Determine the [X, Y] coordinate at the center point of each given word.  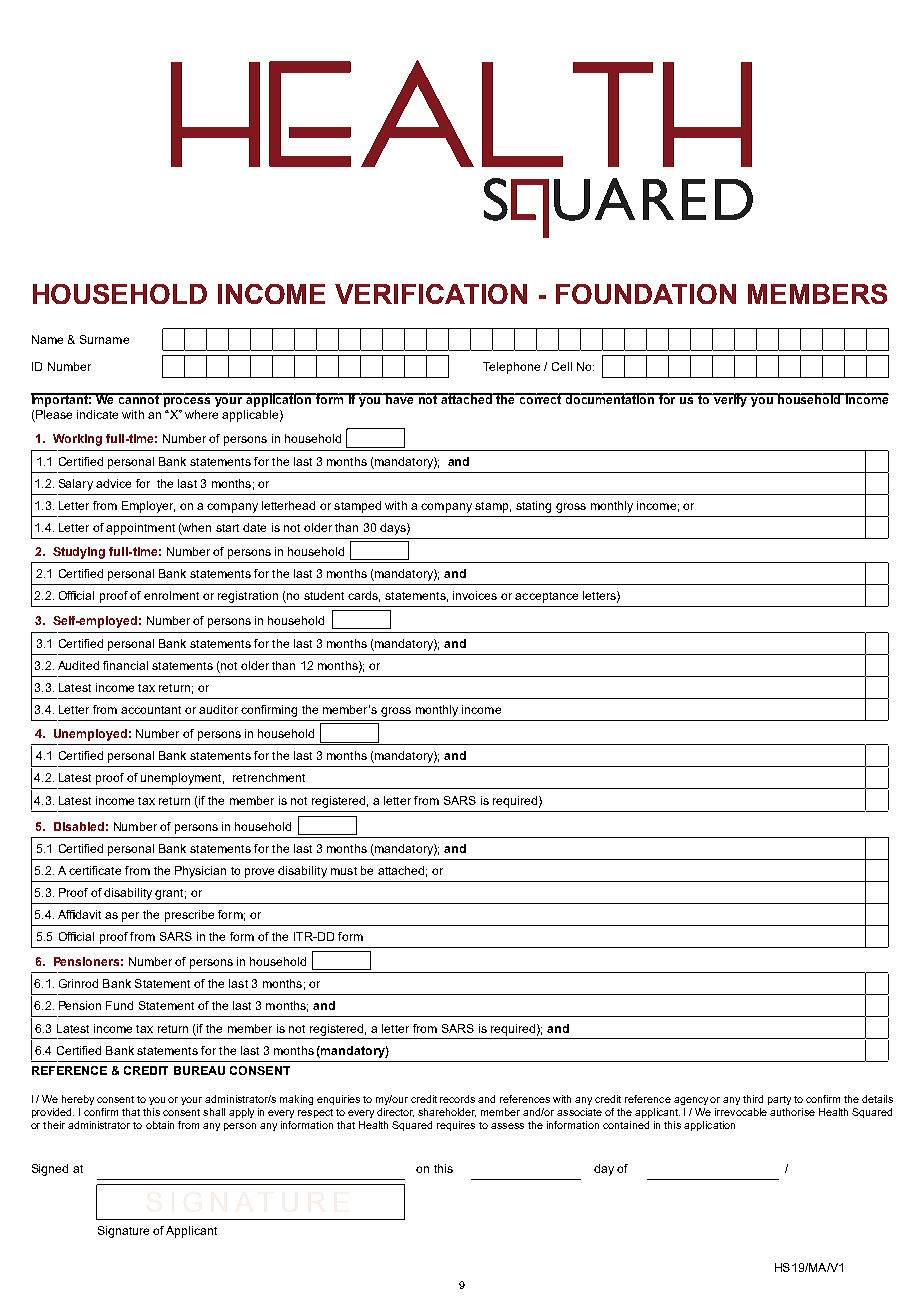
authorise [792, 1112]
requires [456, 1126]
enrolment [171, 595]
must [344, 871]
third [753, 1099]
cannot [139, 398]
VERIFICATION [431, 294]
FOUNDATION [646, 294]
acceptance [546, 597]
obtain [160, 1125]
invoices [475, 595]
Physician [200, 872]
